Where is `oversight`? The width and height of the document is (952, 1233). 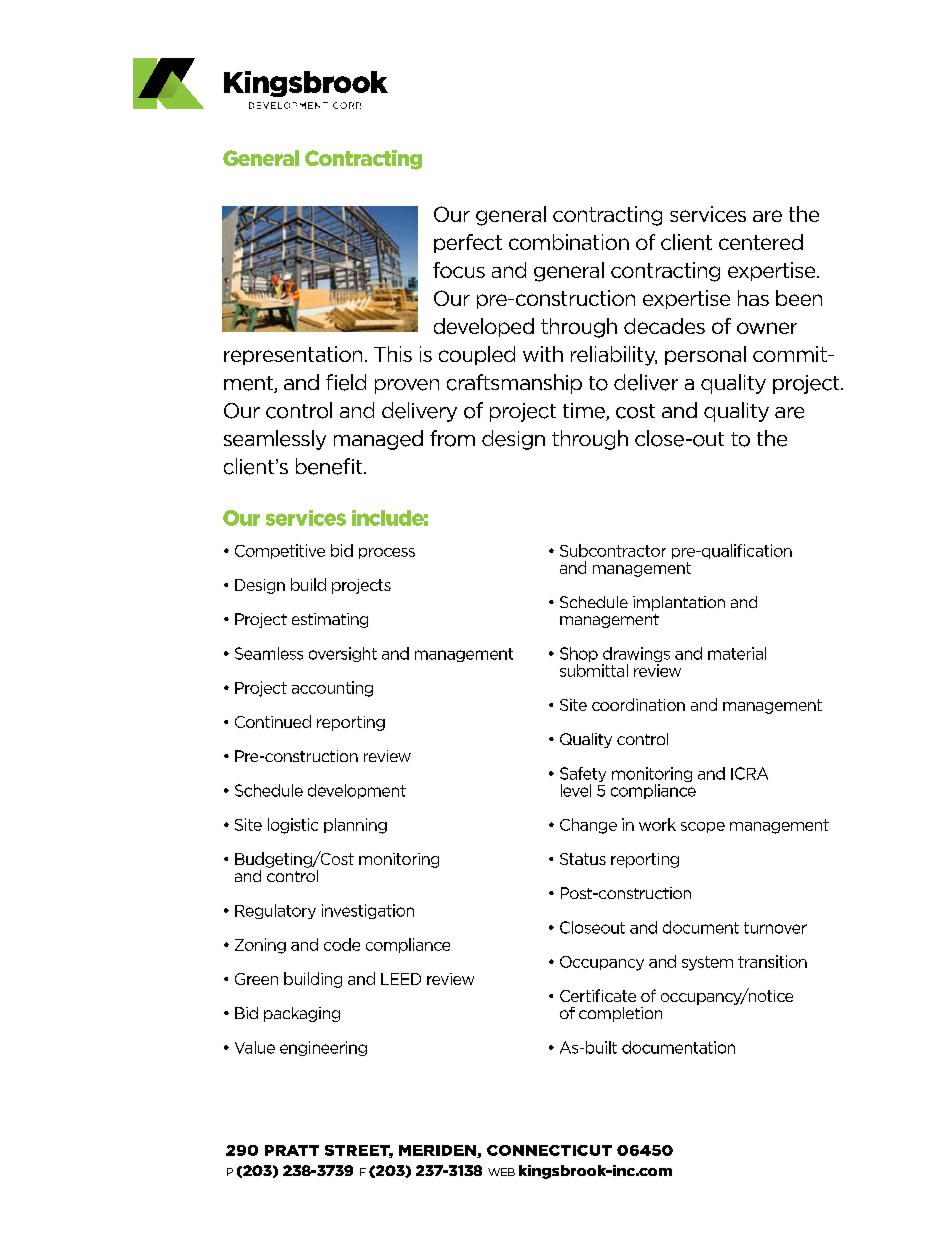 oversight is located at coordinates (343, 654).
